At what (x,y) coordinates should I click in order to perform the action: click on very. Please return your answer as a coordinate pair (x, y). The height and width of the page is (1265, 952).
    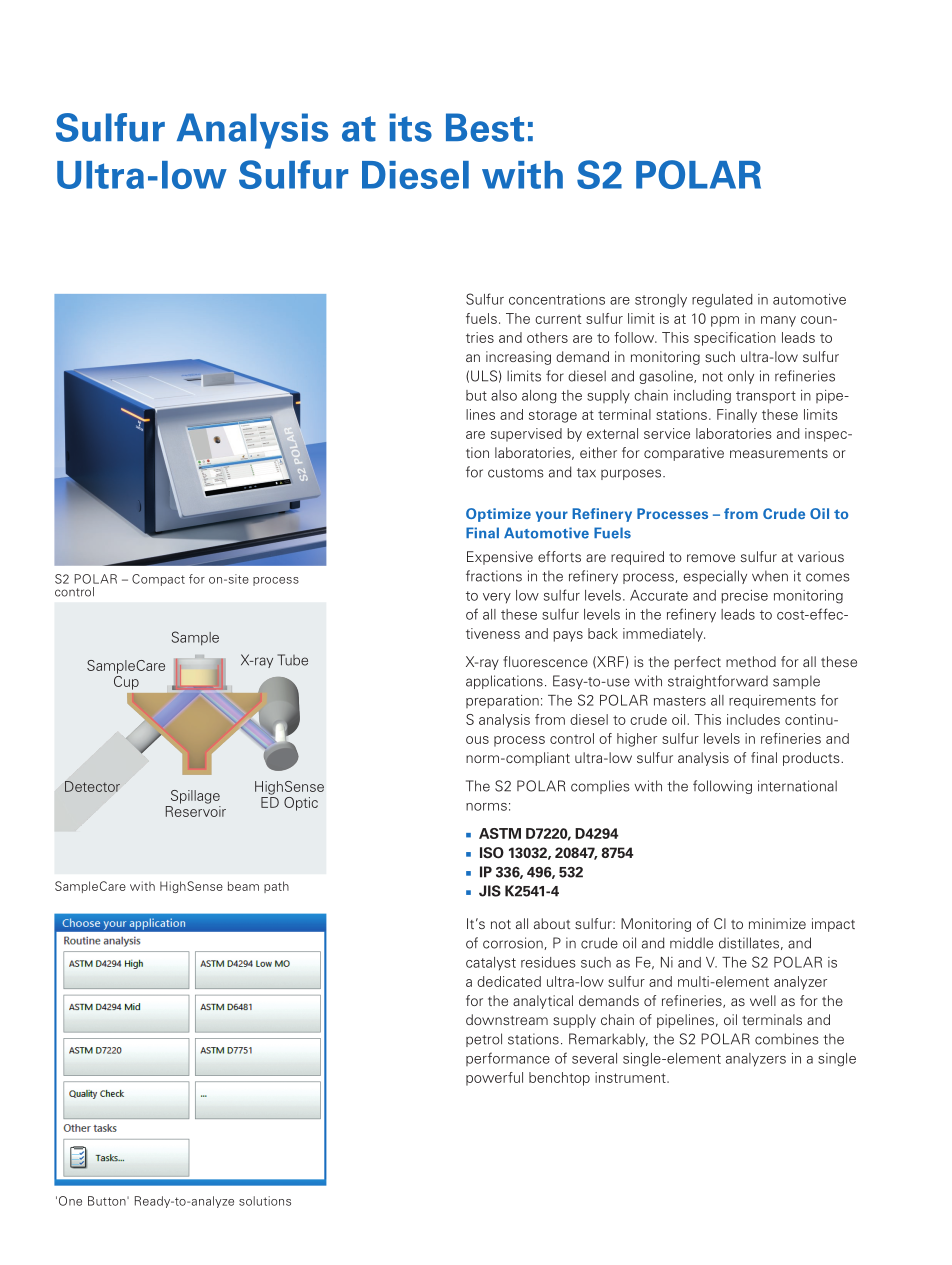
    Looking at the image, I should click on (497, 598).
